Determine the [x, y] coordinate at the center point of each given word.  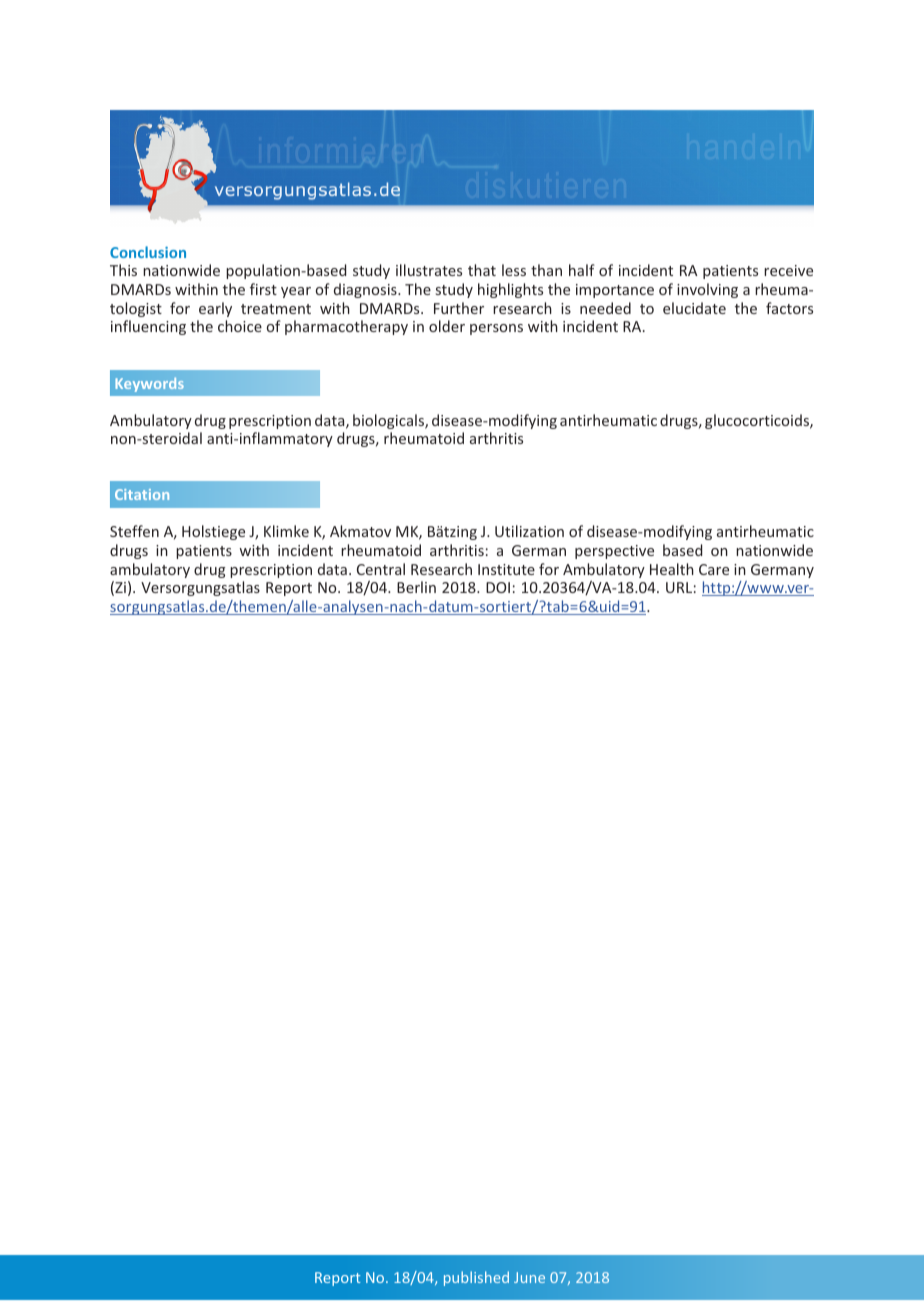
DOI [498, 587]
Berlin [416, 587]
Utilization [529, 531]
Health [672, 569]
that [482, 270]
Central [381, 569]
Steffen [134, 531]
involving [707, 290]
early [215, 309]
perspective [614, 552]
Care [714, 569]
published [476, 1278]
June [529, 1277]
